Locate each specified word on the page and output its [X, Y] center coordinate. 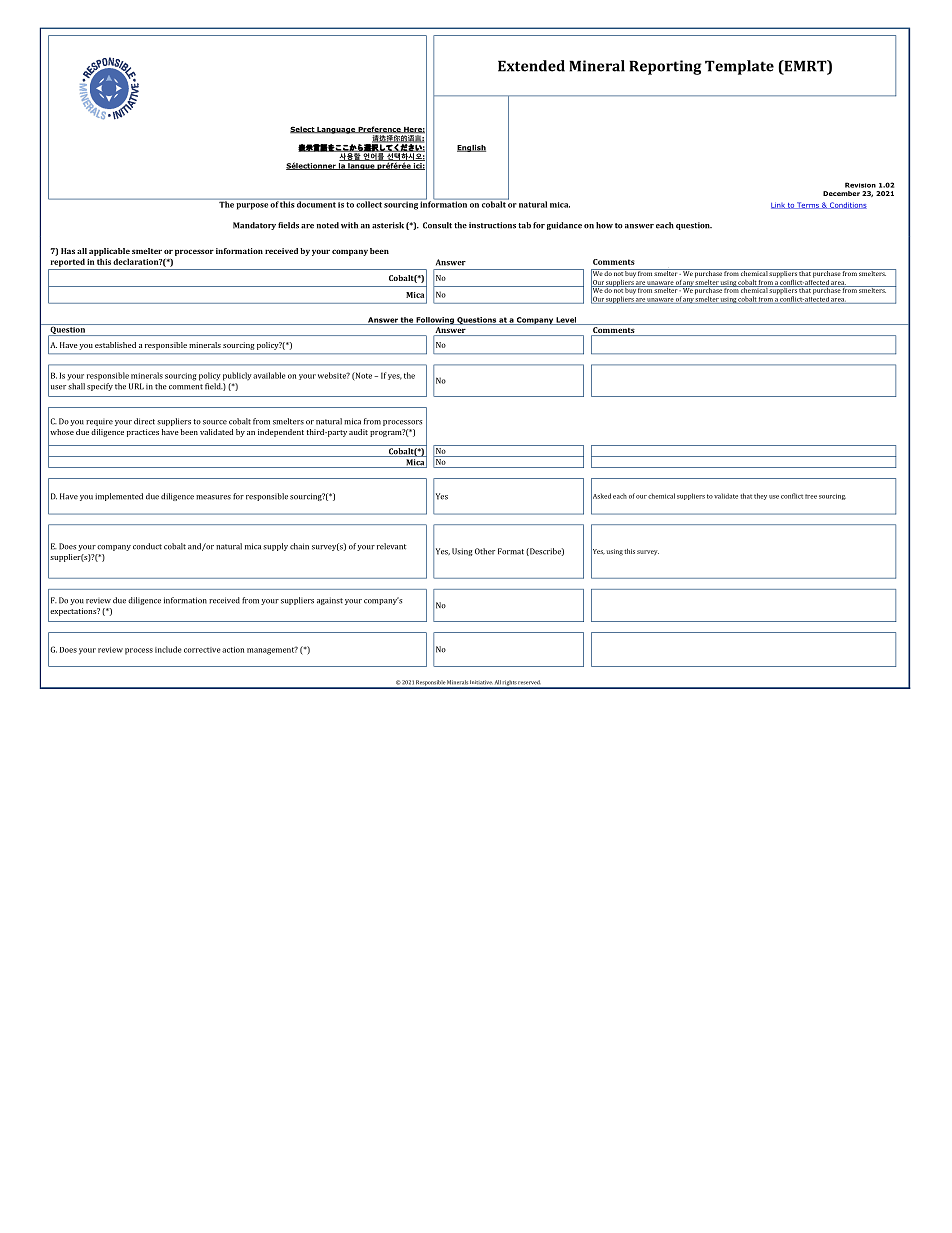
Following [435, 321]
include [168, 649]
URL [136, 386]
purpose [252, 206]
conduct [147, 546]
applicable [109, 252]
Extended [531, 66]
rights [509, 684]
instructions [492, 225]
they [760, 496]
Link [779, 205]
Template [739, 67]
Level [566, 321]
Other [485, 551]
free [811, 496]
